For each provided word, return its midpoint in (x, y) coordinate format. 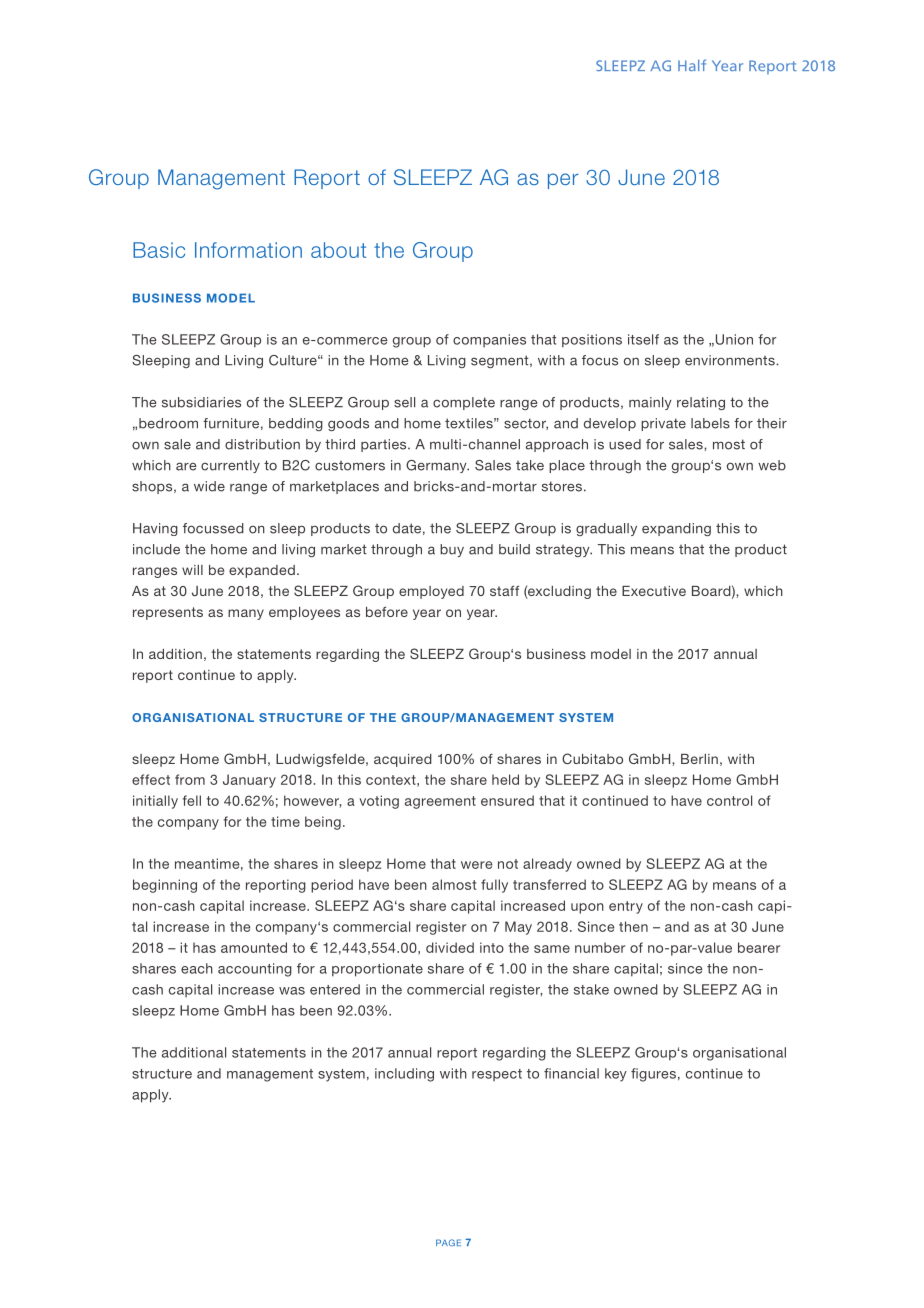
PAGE (448, 1243)
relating (701, 403)
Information (248, 250)
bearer (759, 947)
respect (497, 1075)
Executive (654, 591)
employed (431, 592)
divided (450, 947)
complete (464, 403)
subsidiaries (201, 402)
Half (692, 65)
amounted (254, 947)
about (338, 250)
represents (168, 613)
